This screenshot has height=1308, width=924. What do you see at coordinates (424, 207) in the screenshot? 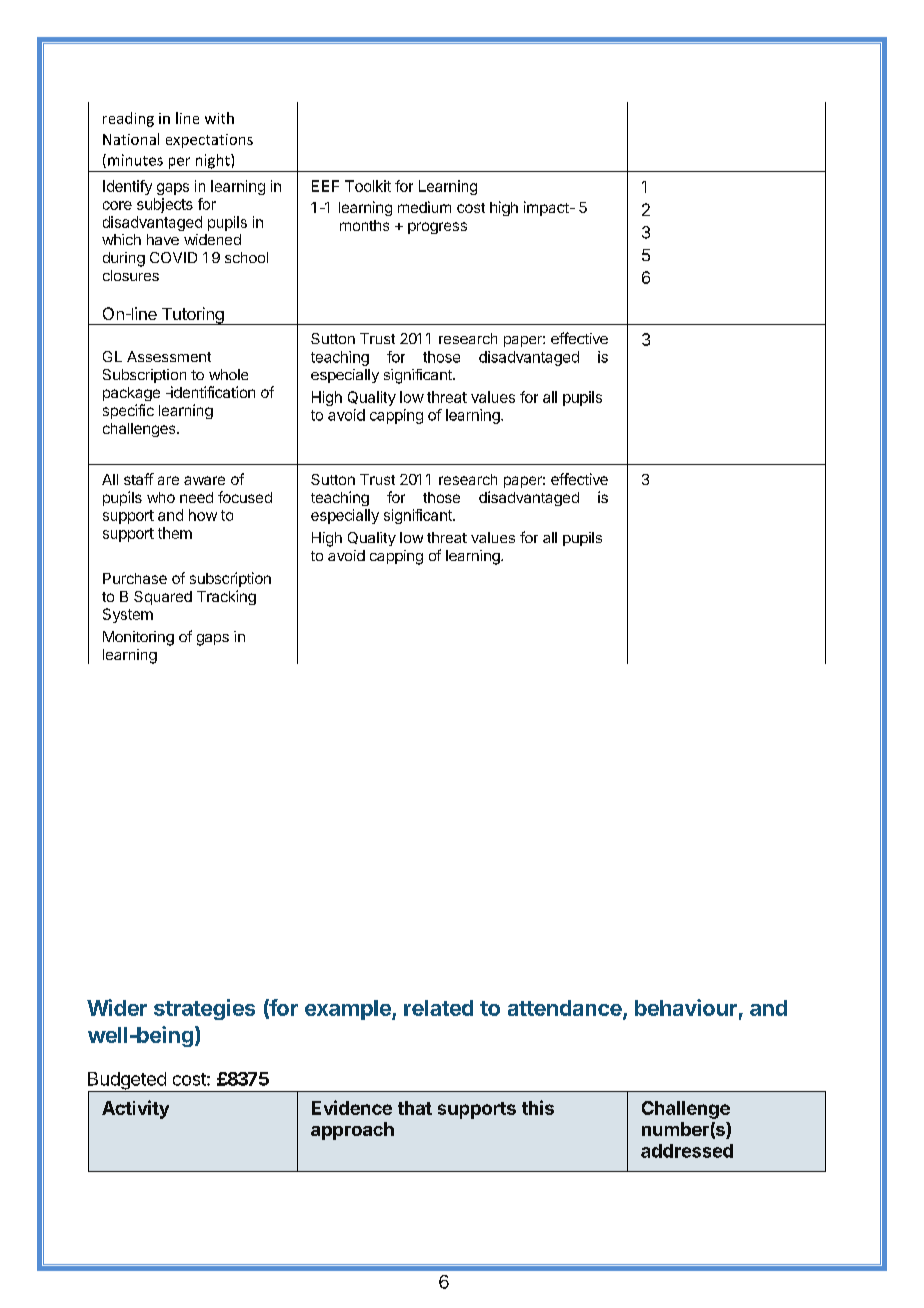
I see `medium` at bounding box center [424, 207].
